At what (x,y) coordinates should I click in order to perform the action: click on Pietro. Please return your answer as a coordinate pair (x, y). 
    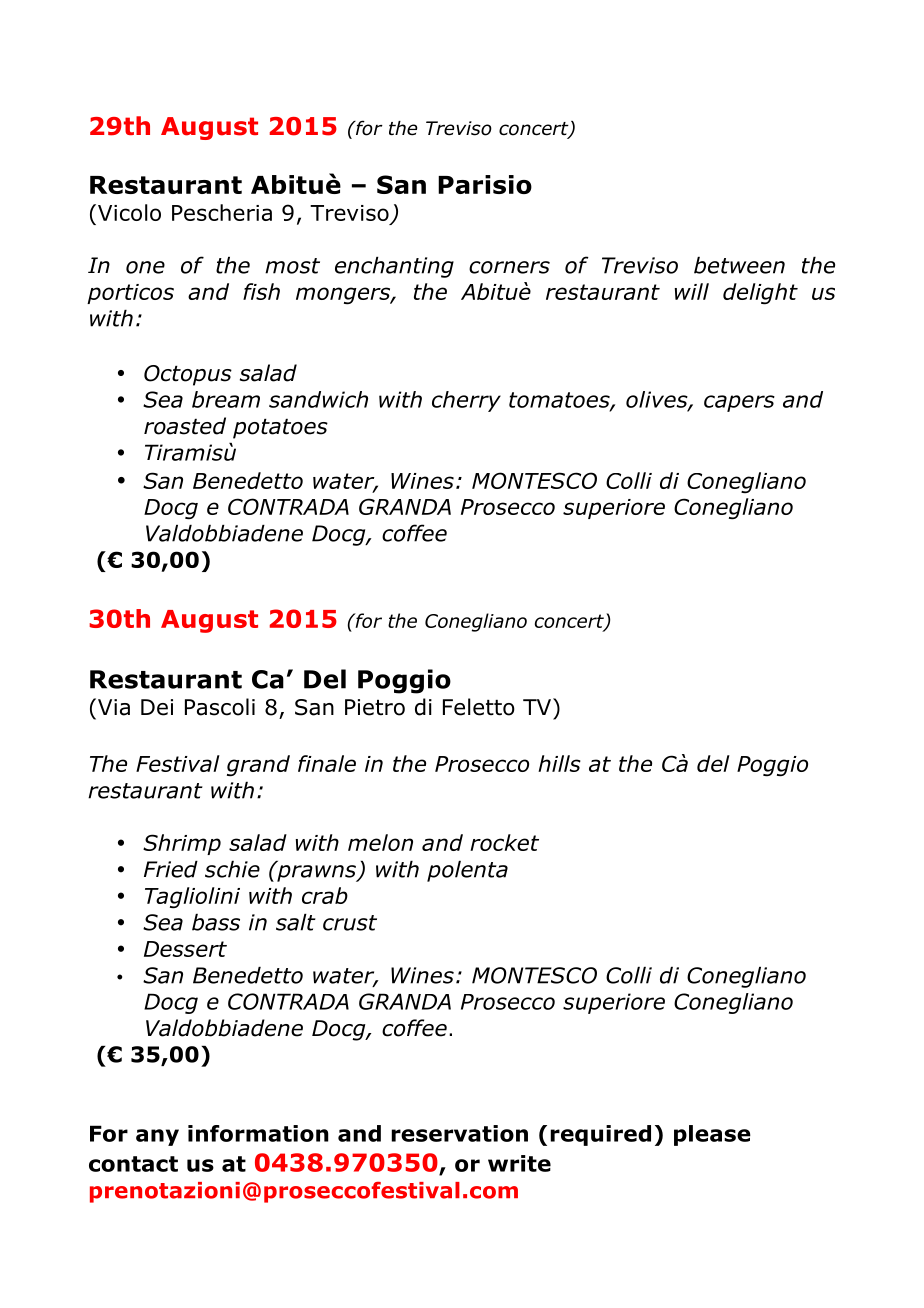
    Looking at the image, I should click on (375, 707).
